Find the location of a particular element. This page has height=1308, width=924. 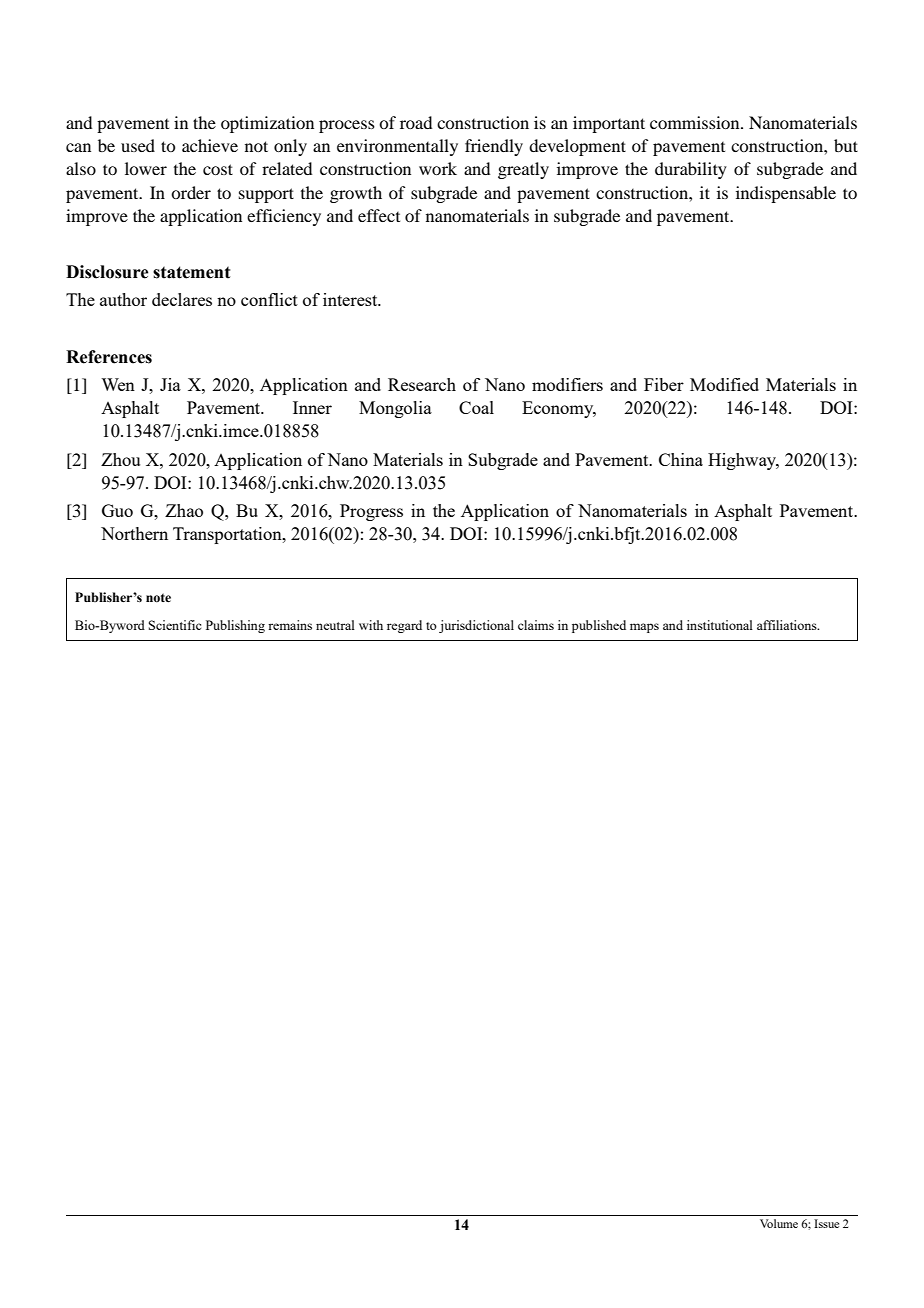

affiliations is located at coordinates (788, 625).
